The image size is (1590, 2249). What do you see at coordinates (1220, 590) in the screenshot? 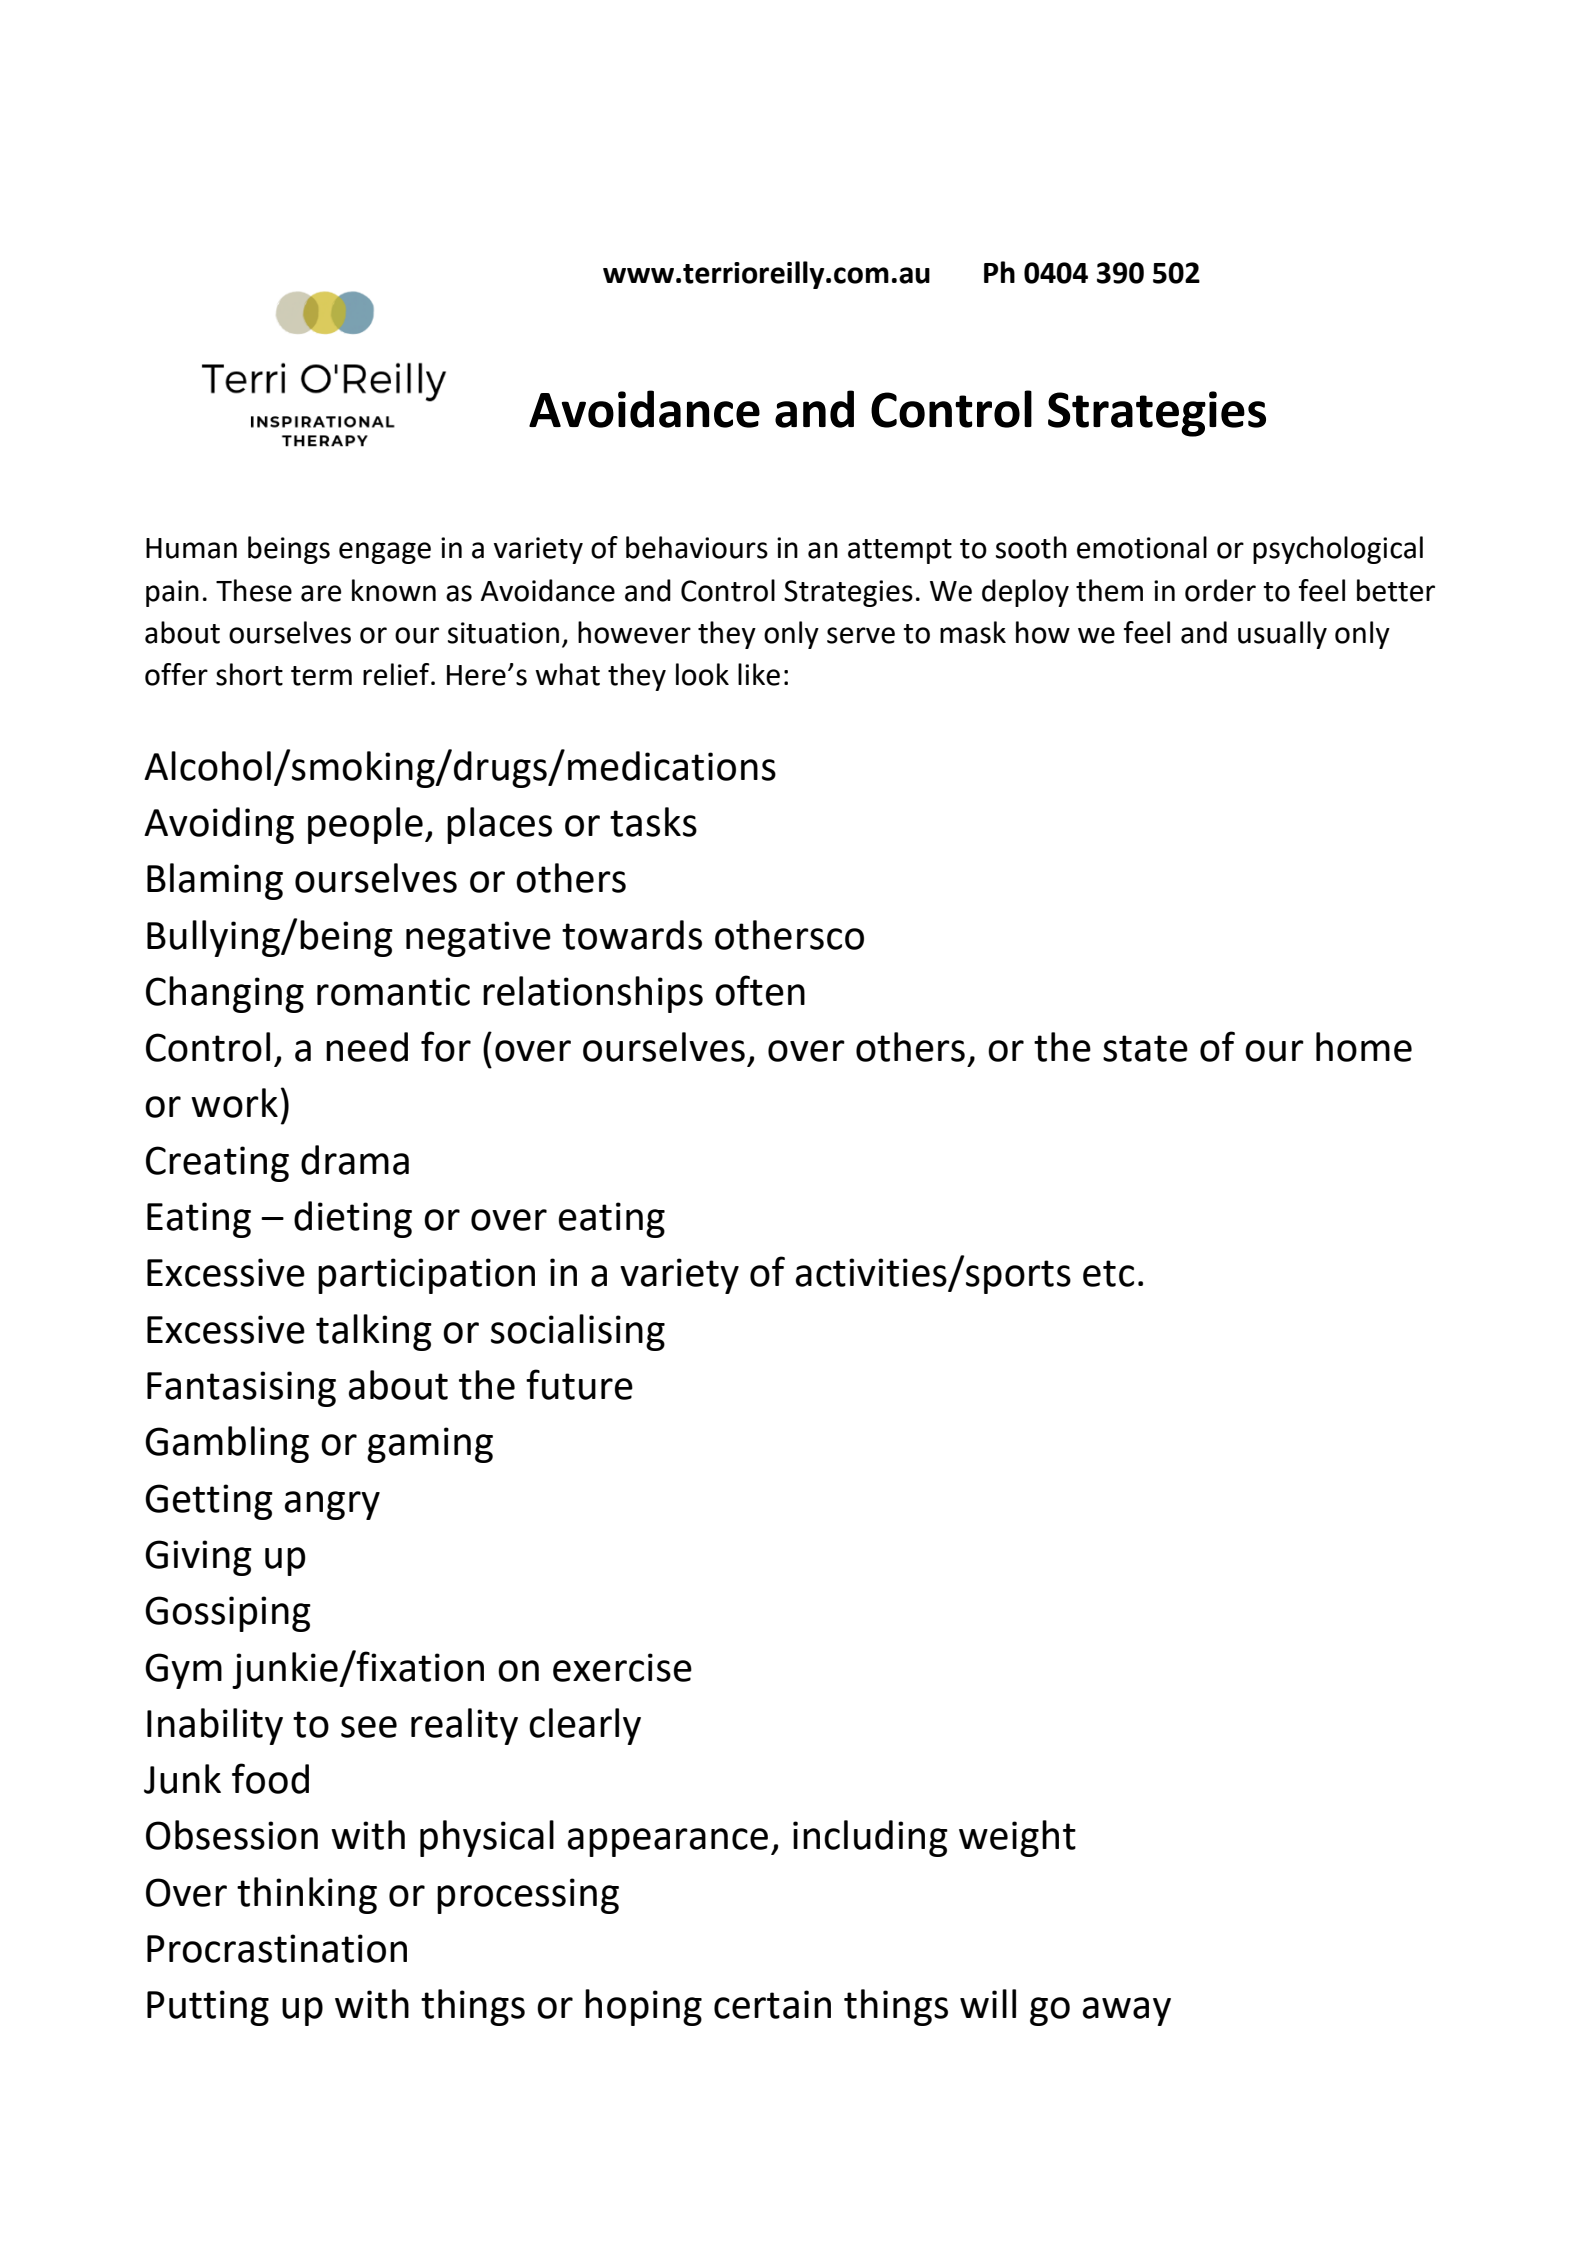
I see `order` at bounding box center [1220, 590].
